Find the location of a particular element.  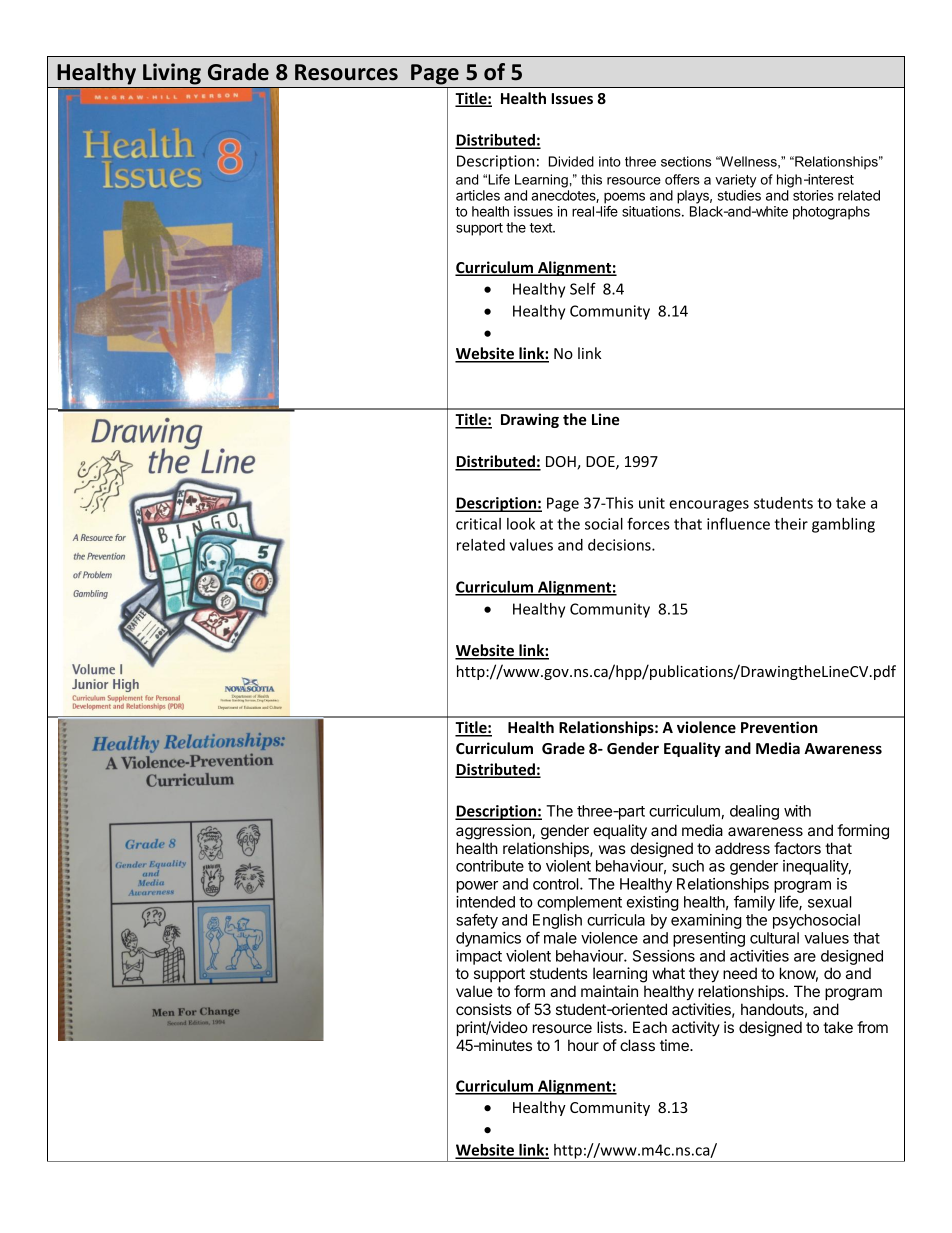

gambling is located at coordinates (843, 525).
